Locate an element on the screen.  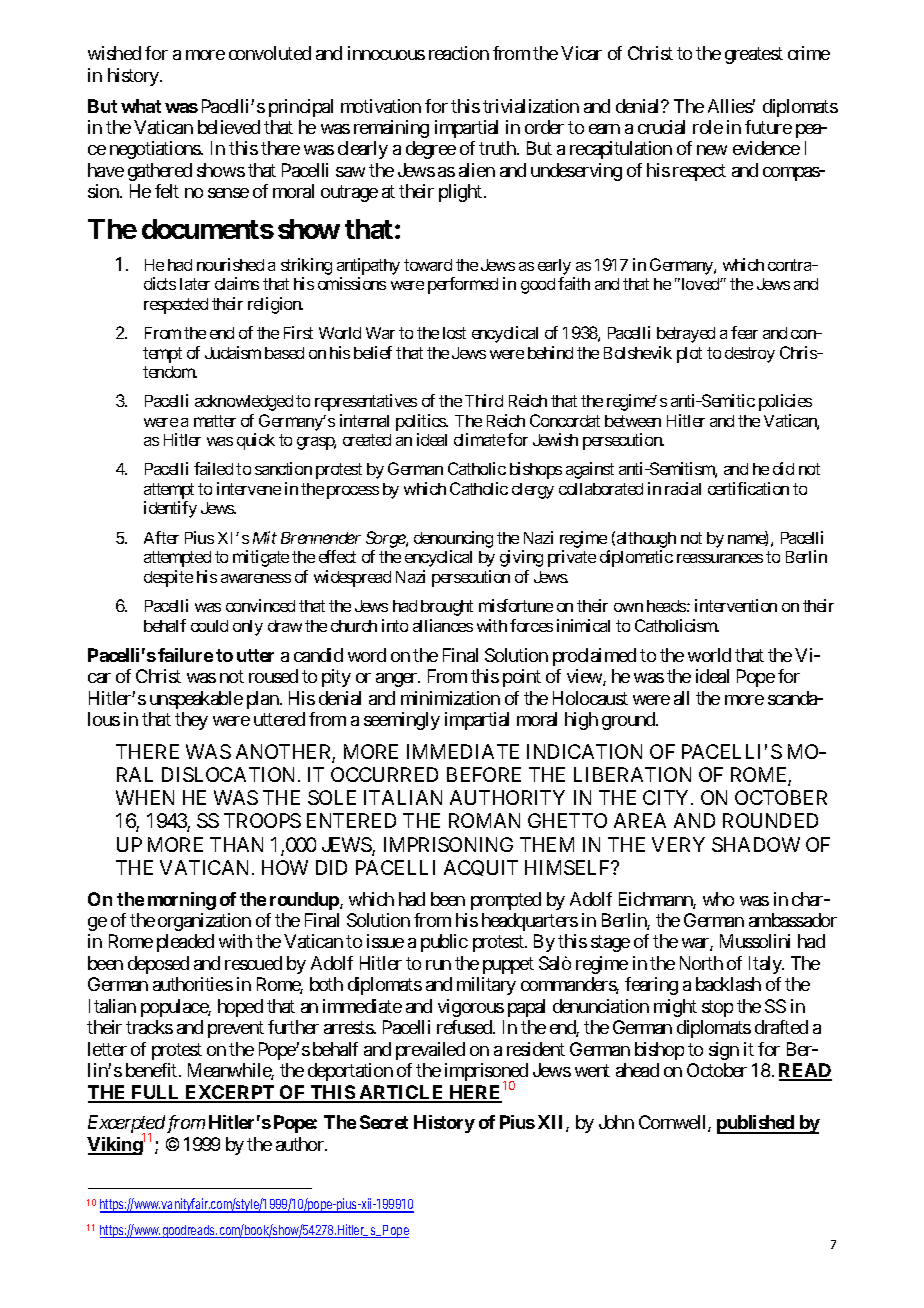
denouncing is located at coordinates (453, 539).
